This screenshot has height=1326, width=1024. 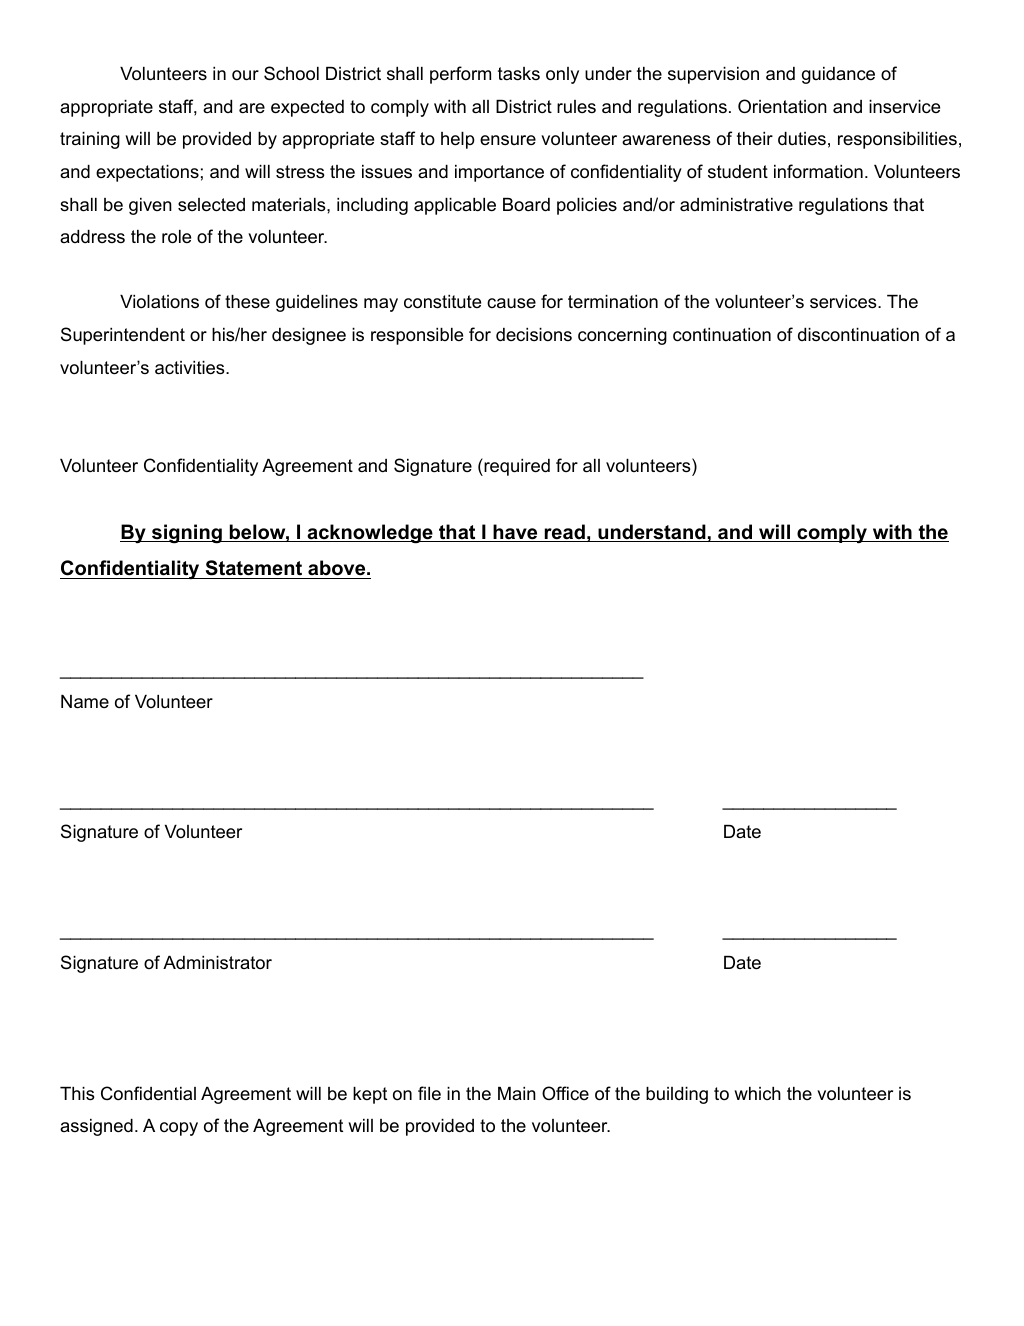 I want to click on services, so click(x=844, y=302).
